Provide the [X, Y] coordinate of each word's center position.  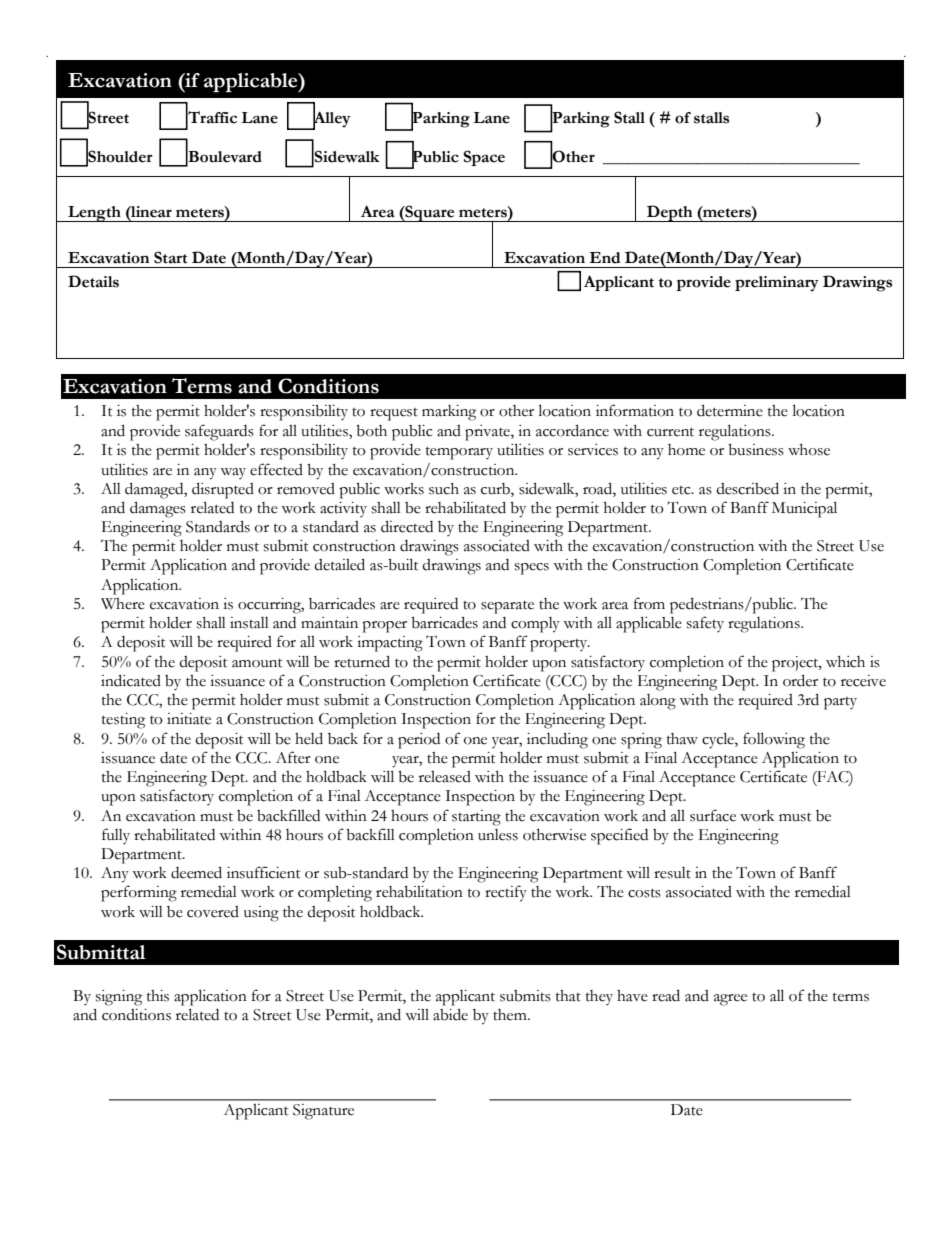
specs [532, 569]
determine [730, 410]
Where [123, 604]
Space [484, 158]
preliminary [777, 284]
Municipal [804, 509]
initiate [189, 719]
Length [94, 214]
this [158, 996]
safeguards [219, 432]
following [774, 740]
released [445, 777]
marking [449, 413]
